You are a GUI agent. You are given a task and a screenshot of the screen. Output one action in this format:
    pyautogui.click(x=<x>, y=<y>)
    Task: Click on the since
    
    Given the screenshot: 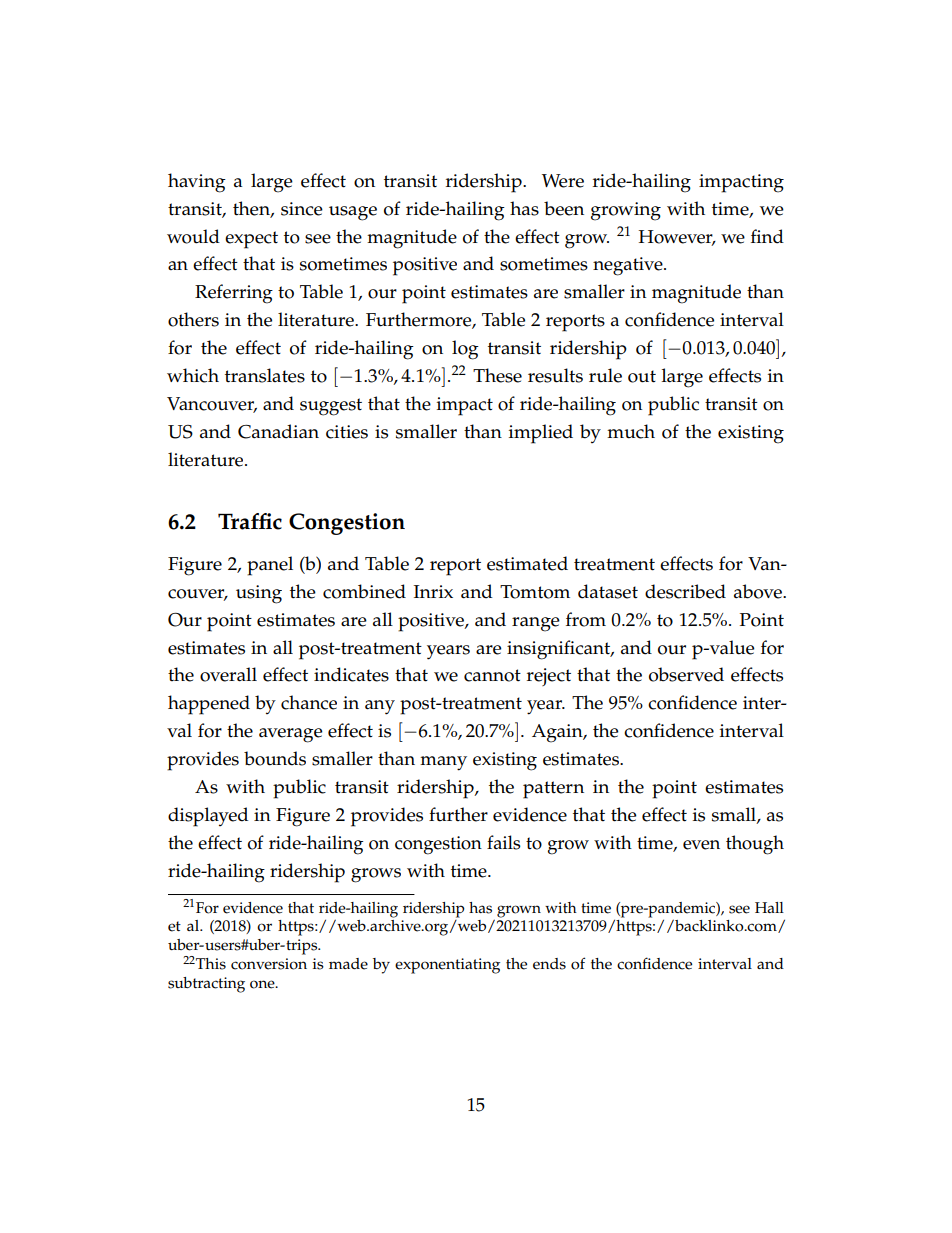 What is the action you would take?
    pyautogui.click(x=302, y=209)
